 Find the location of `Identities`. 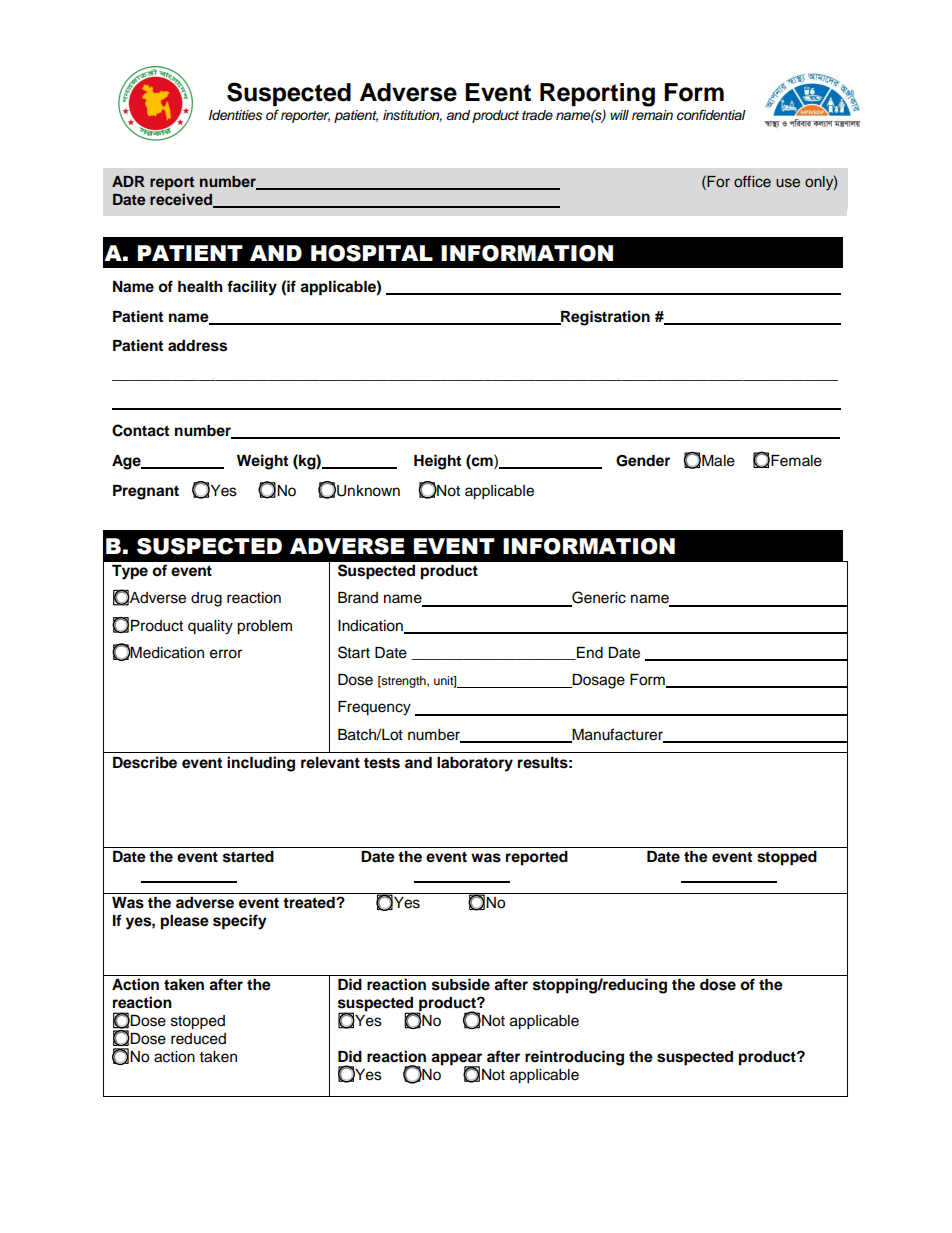

Identities is located at coordinates (235, 115).
